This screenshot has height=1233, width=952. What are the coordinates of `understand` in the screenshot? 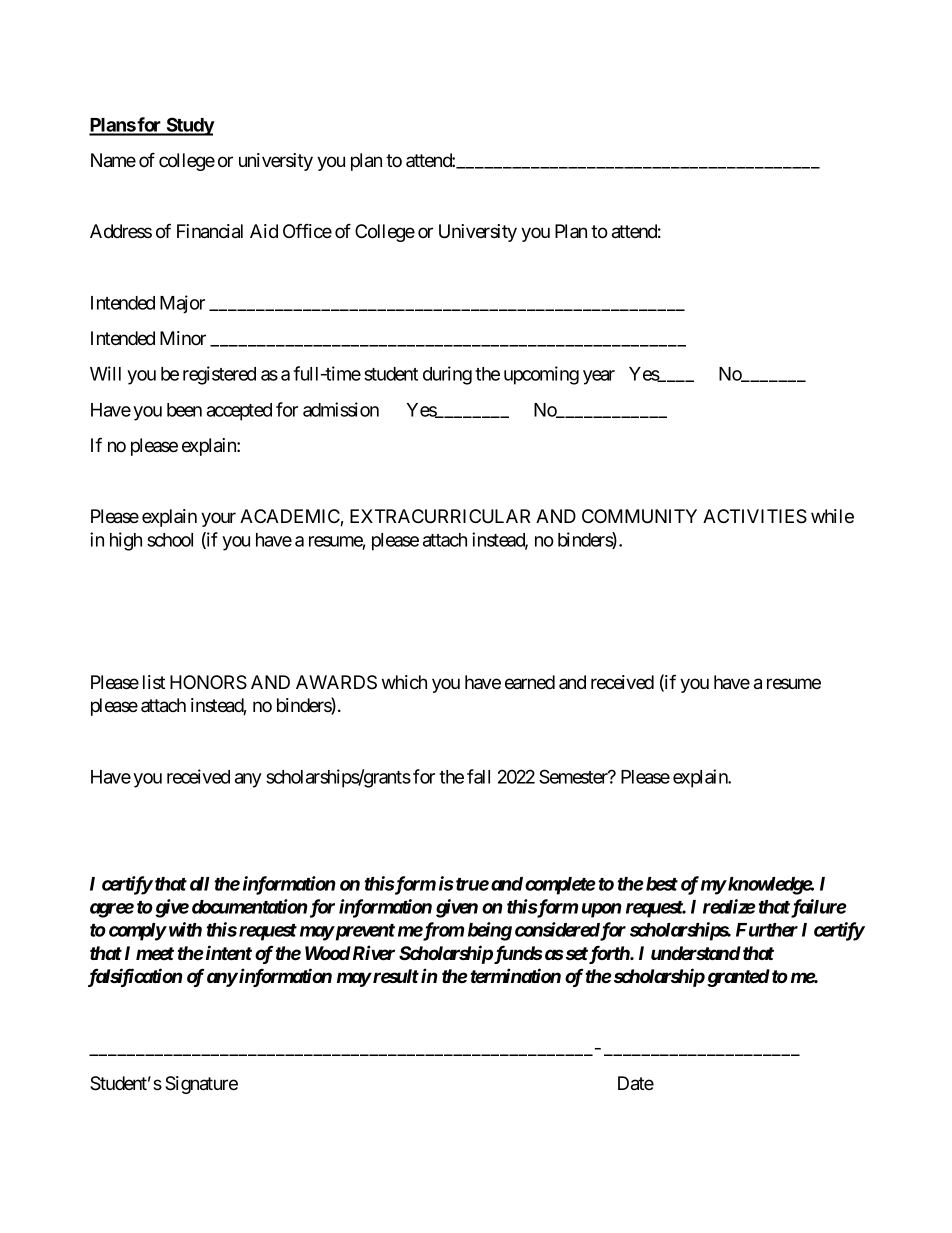 It's located at (696, 953).
